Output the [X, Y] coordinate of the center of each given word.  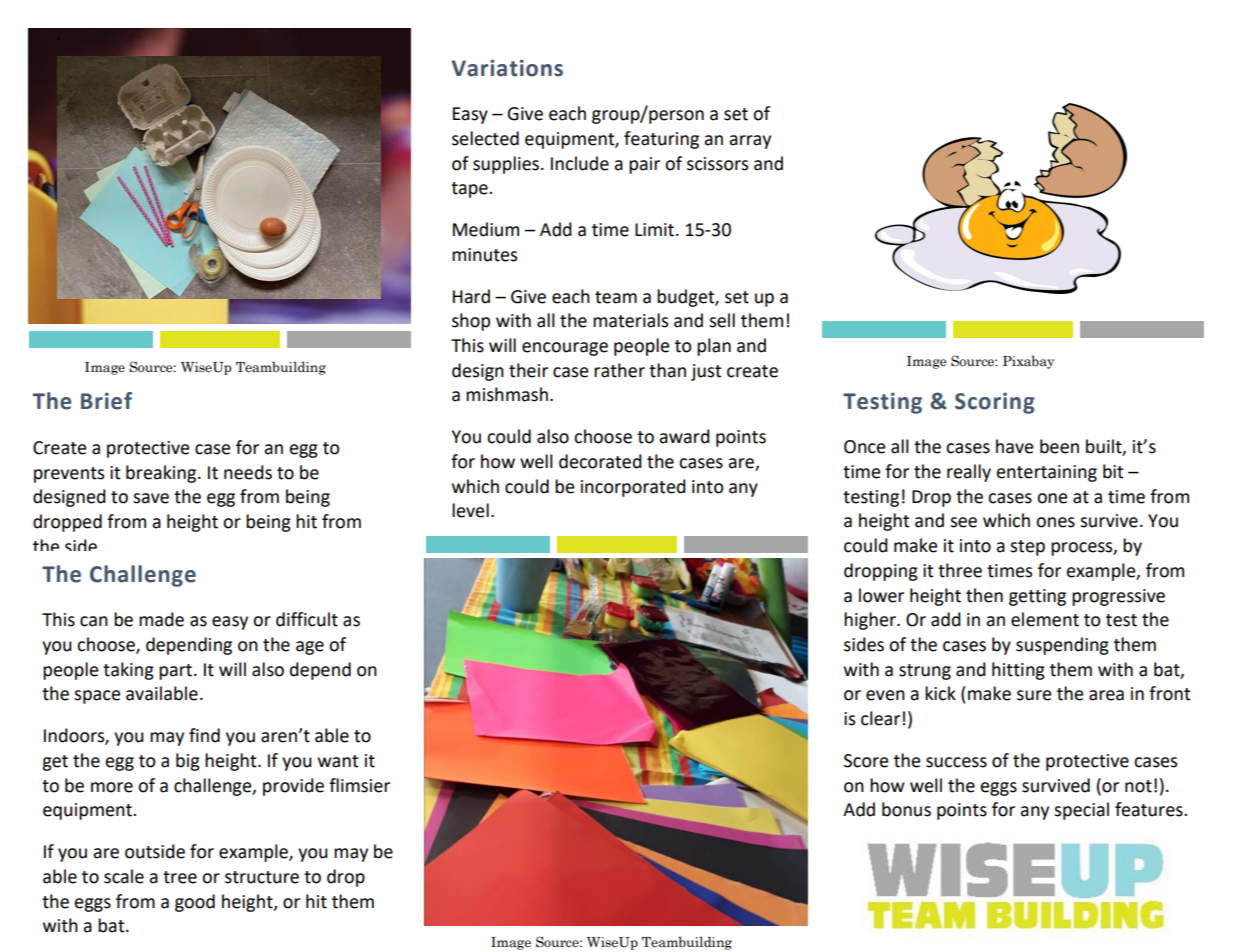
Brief [106, 401]
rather [619, 370]
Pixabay [1028, 362]
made [161, 619]
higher [871, 621]
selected [485, 138]
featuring [661, 140]
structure [262, 877]
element [1045, 619]
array [750, 142]
